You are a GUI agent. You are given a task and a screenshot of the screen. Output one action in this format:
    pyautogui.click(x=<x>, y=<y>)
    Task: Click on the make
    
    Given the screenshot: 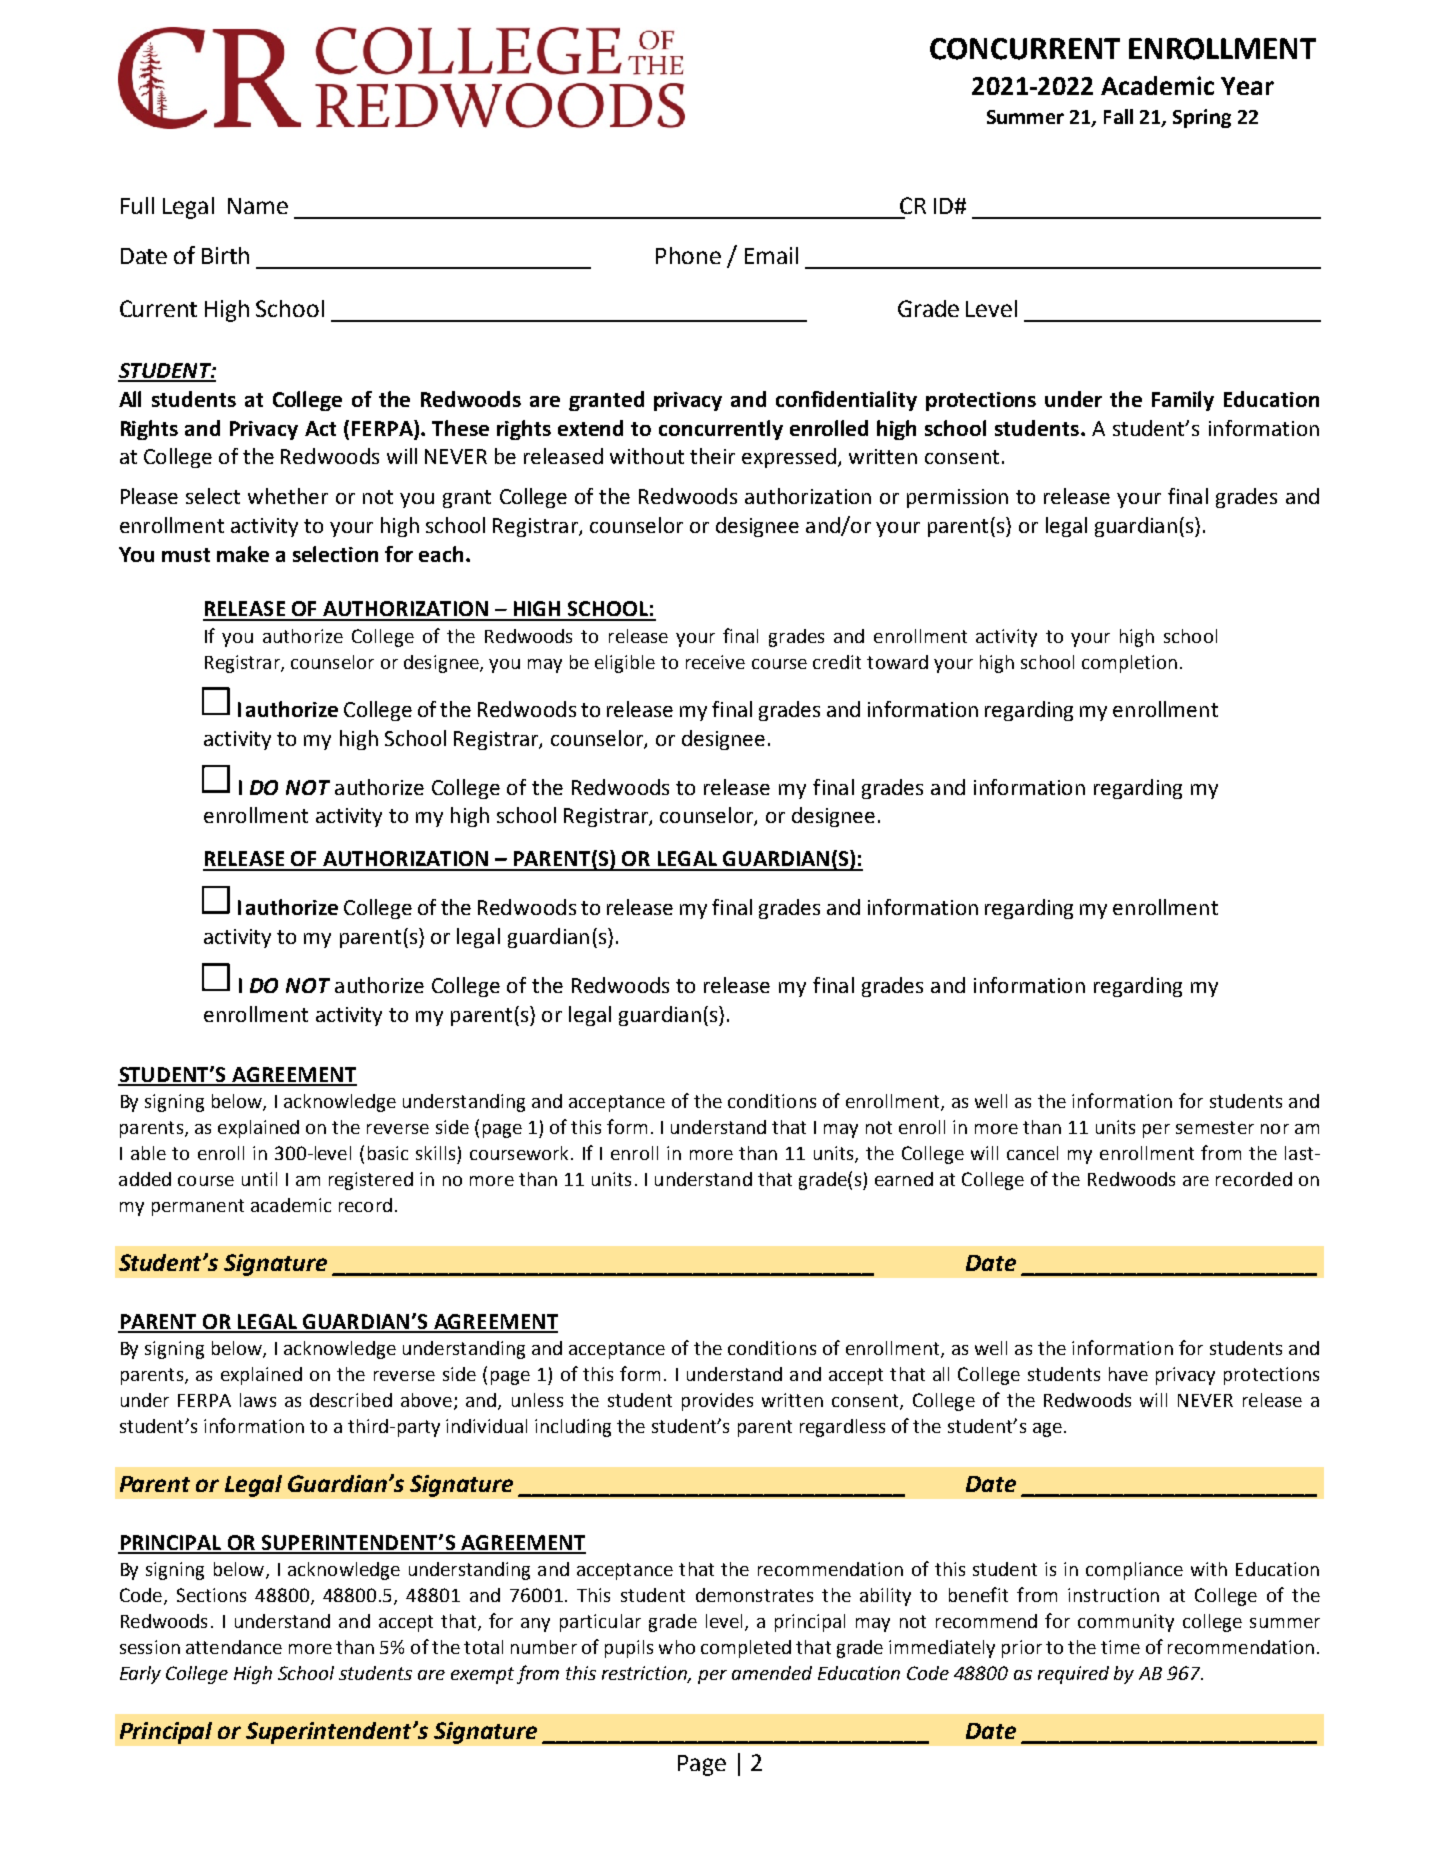 What is the action you would take?
    pyautogui.click(x=243, y=554)
